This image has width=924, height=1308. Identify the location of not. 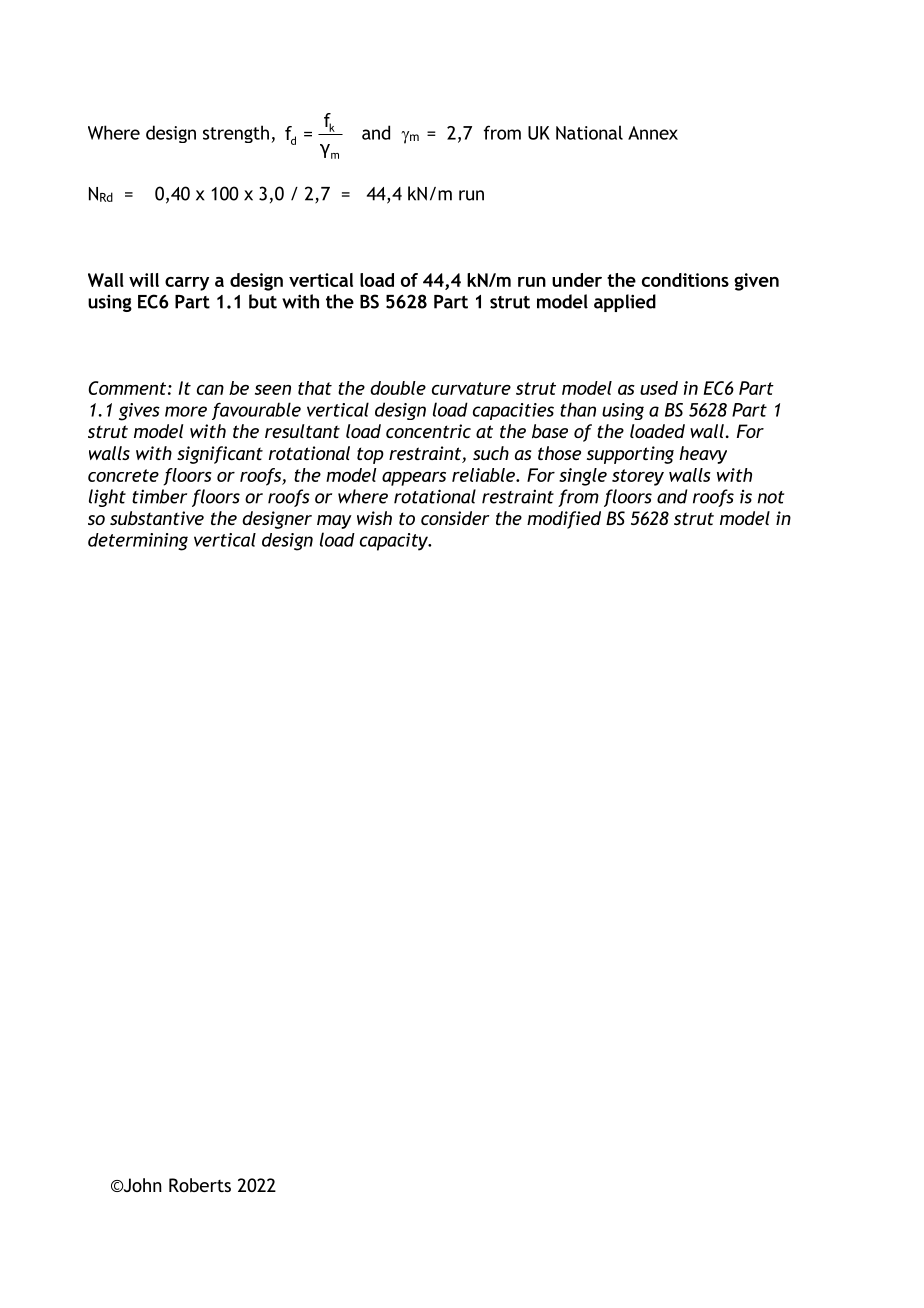
(771, 497).
